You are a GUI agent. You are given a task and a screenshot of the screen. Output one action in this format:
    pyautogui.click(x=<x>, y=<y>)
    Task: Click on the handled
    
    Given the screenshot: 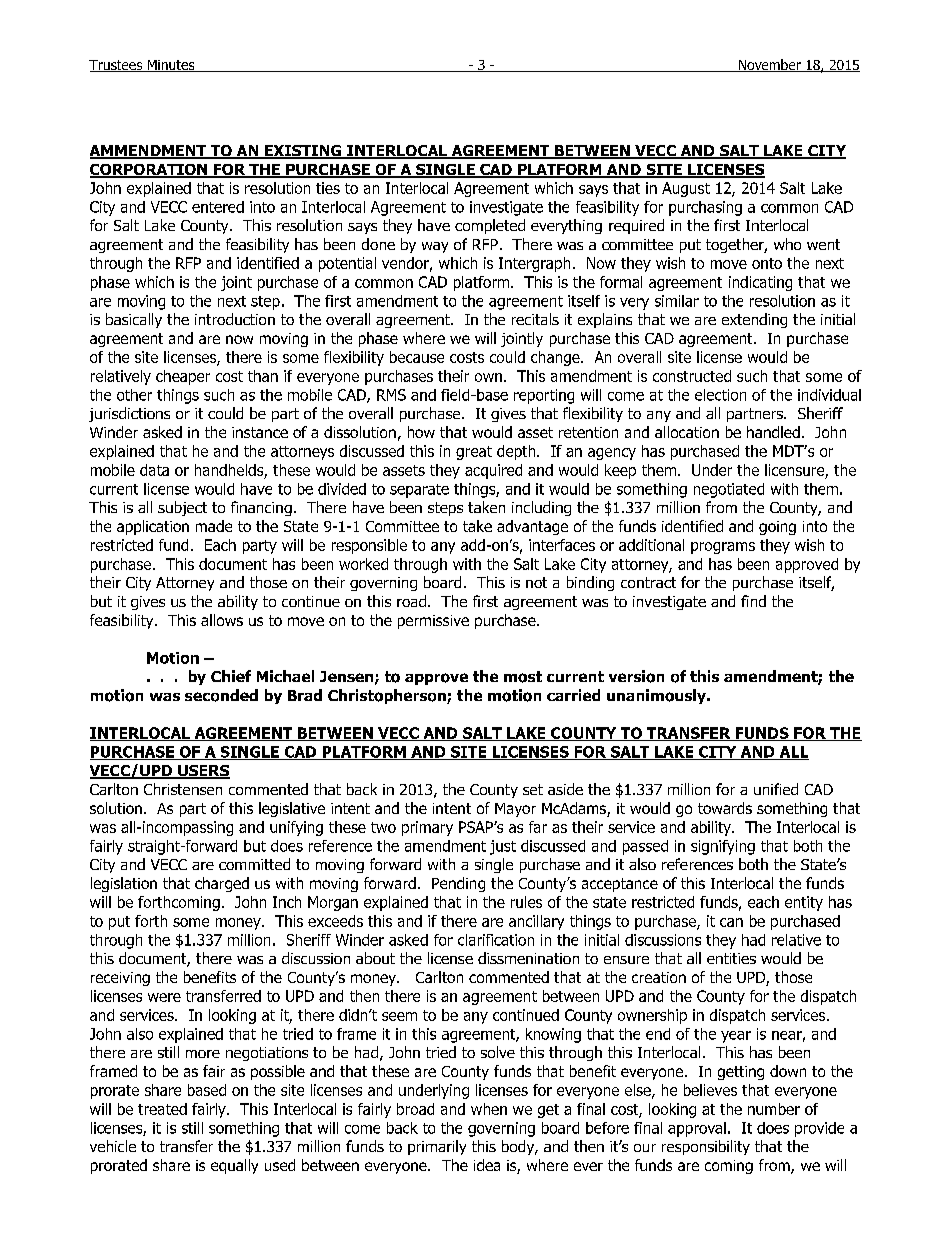 What is the action you would take?
    pyautogui.click(x=773, y=432)
